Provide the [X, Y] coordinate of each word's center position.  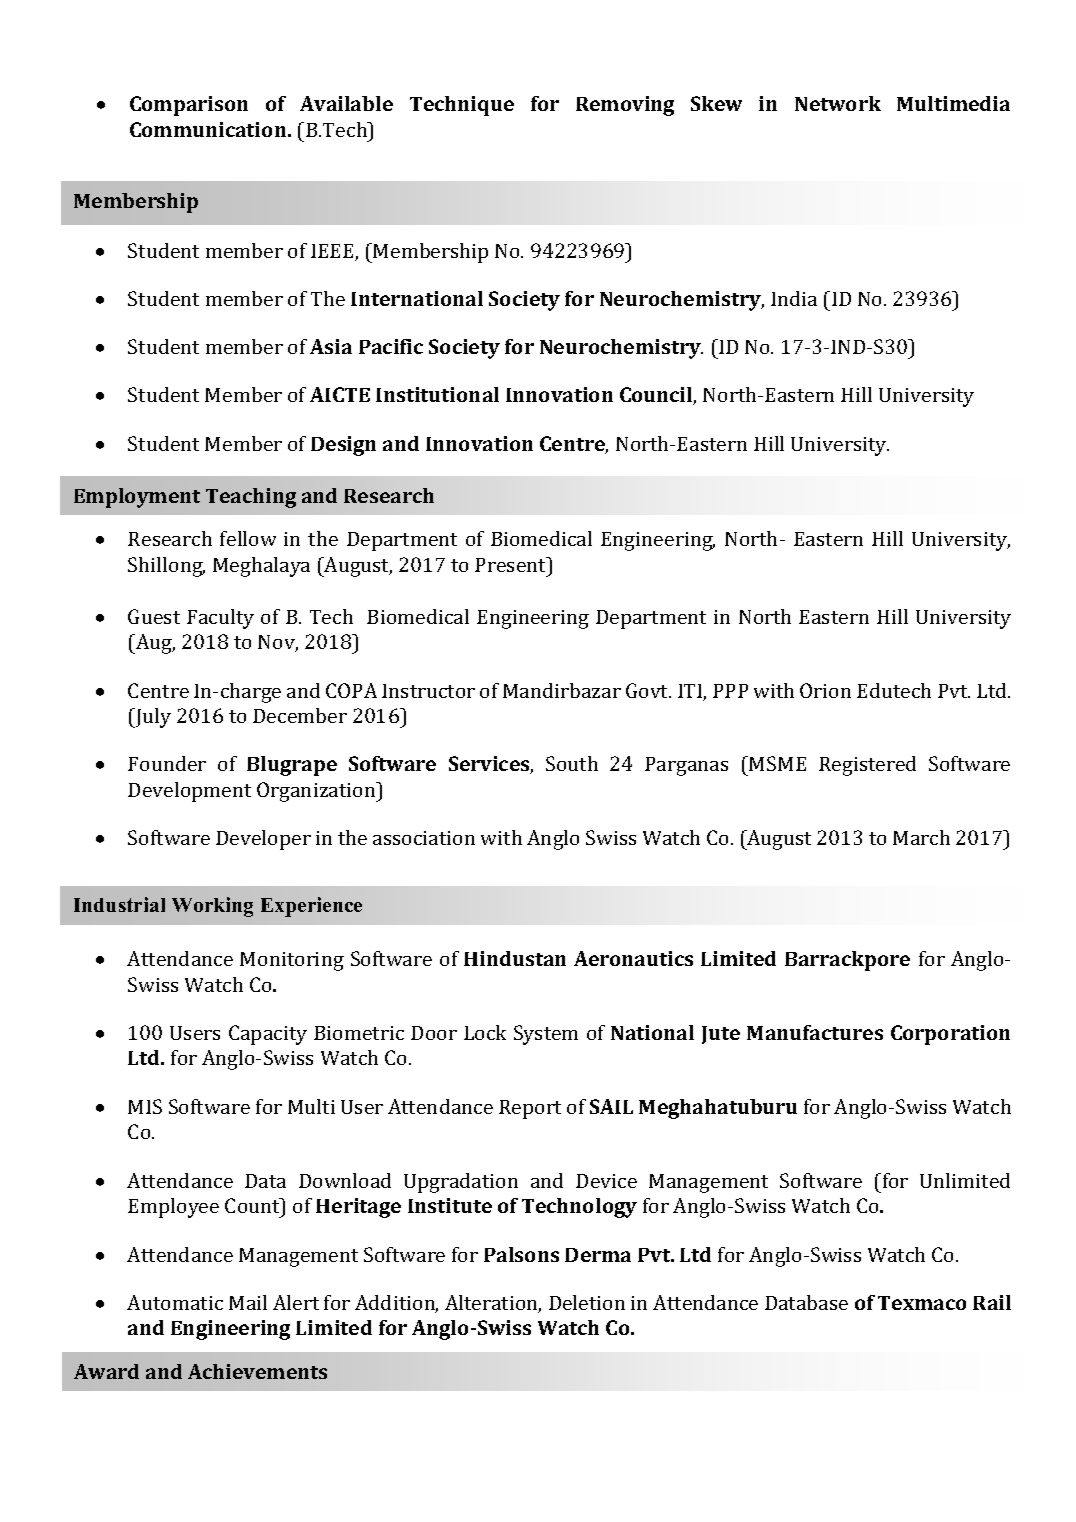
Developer [263, 840]
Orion [825, 690]
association [424, 838]
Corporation [950, 1035]
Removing [625, 106]
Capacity [268, 1035]
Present [512, 564]
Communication [209, 129]
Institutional [437, 394]
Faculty [220, 619]
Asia [331, 346]
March [921, 837]
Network [838, 103]
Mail [248, 1302]
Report [530, 1109]
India [794, 298]
